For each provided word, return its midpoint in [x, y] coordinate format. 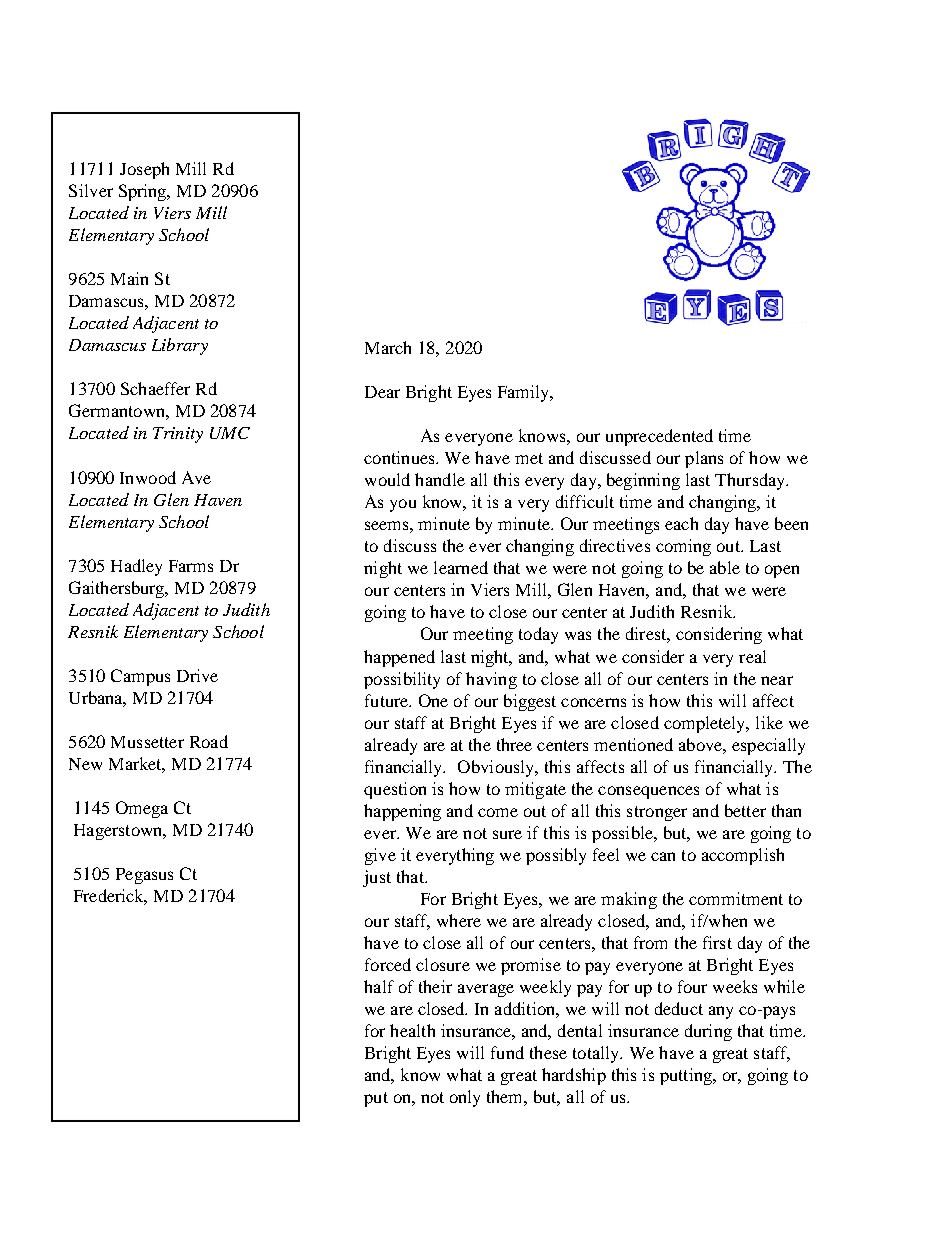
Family [525, 393]
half [379, 986]
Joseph [144, 170]
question [395, 790]
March [388, 347]
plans [704, 459]
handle [440, 479]
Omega [142, 809]
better [745, 810]
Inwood [148, 477]
